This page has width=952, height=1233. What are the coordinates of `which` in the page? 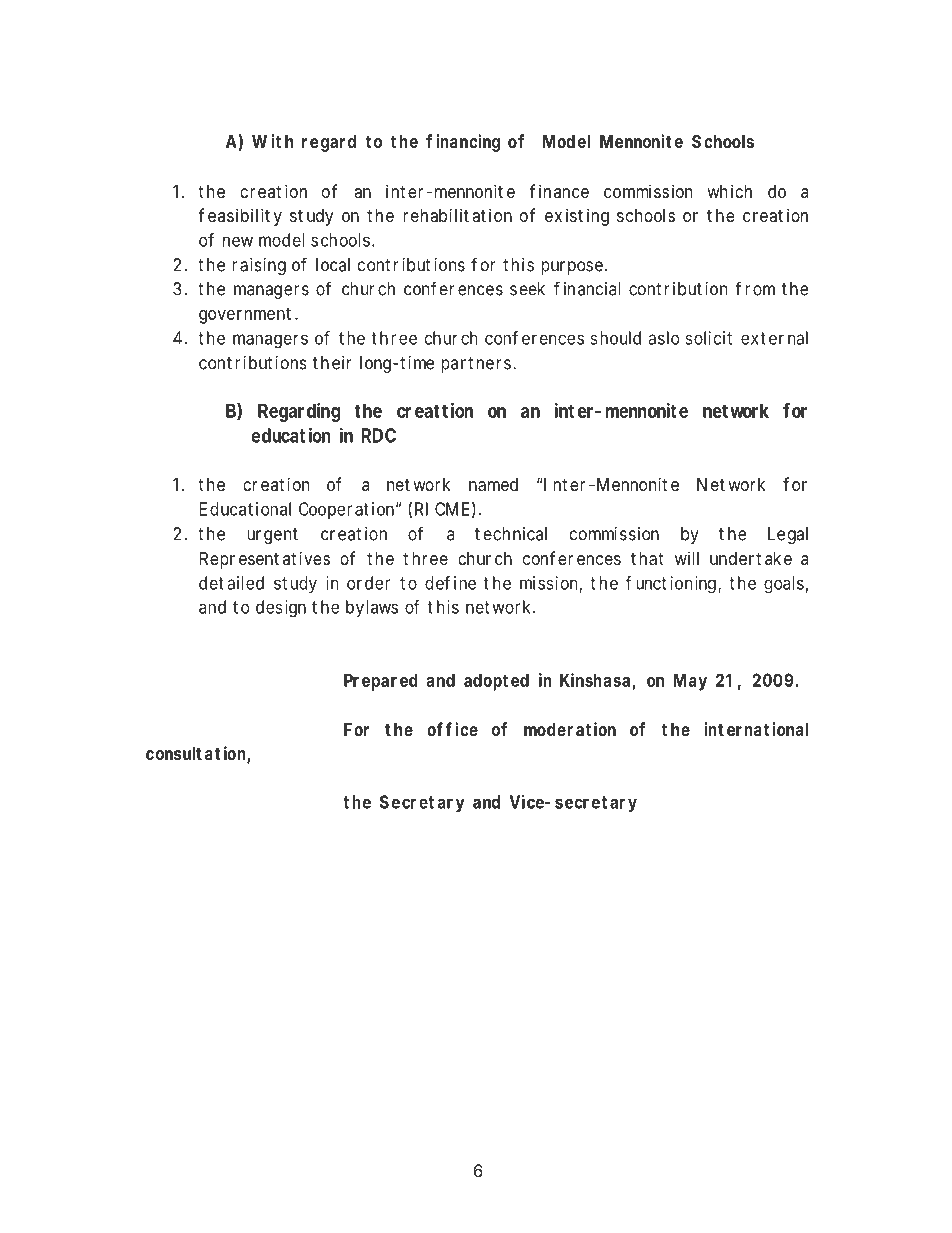 It's located at (729, 191).
